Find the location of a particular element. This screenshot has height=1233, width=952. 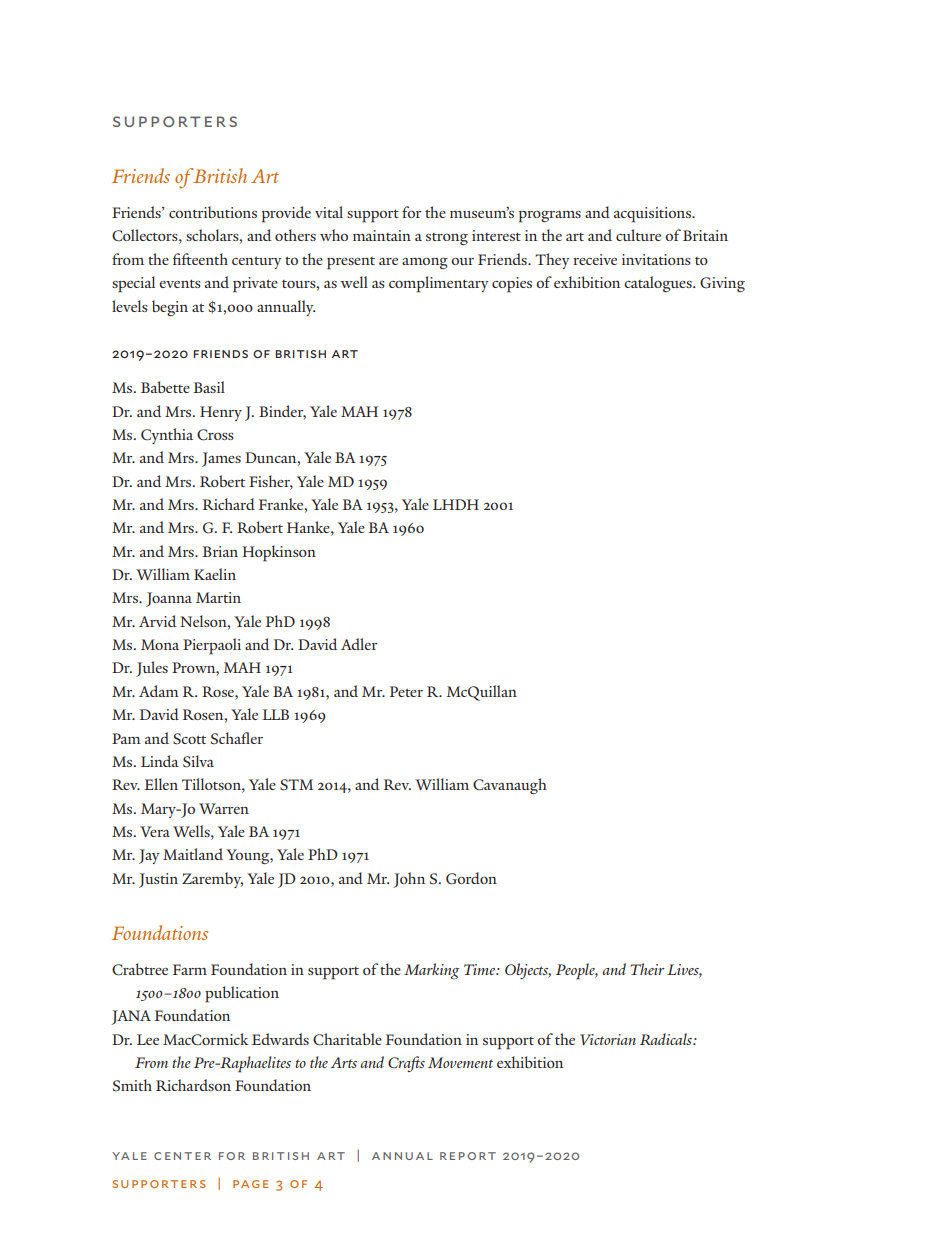

Cavanaugh is located at coordinates (510, 786).
